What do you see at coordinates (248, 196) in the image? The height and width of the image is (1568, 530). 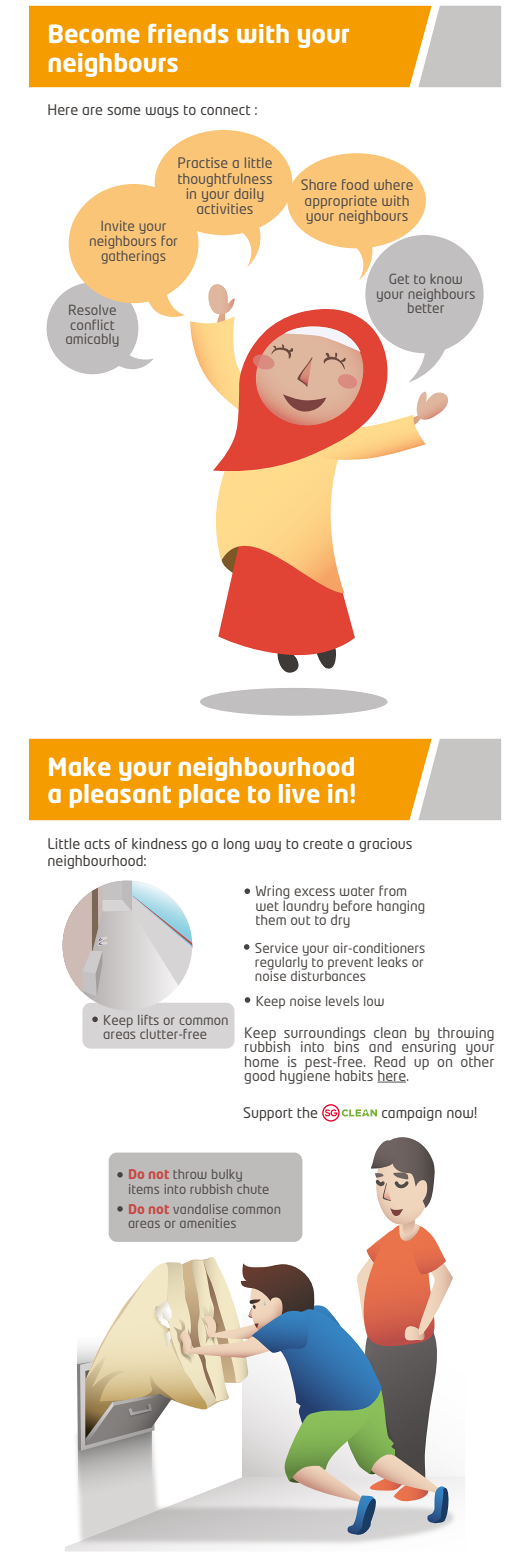 I see `daily` at bounding box center [248, 196].
